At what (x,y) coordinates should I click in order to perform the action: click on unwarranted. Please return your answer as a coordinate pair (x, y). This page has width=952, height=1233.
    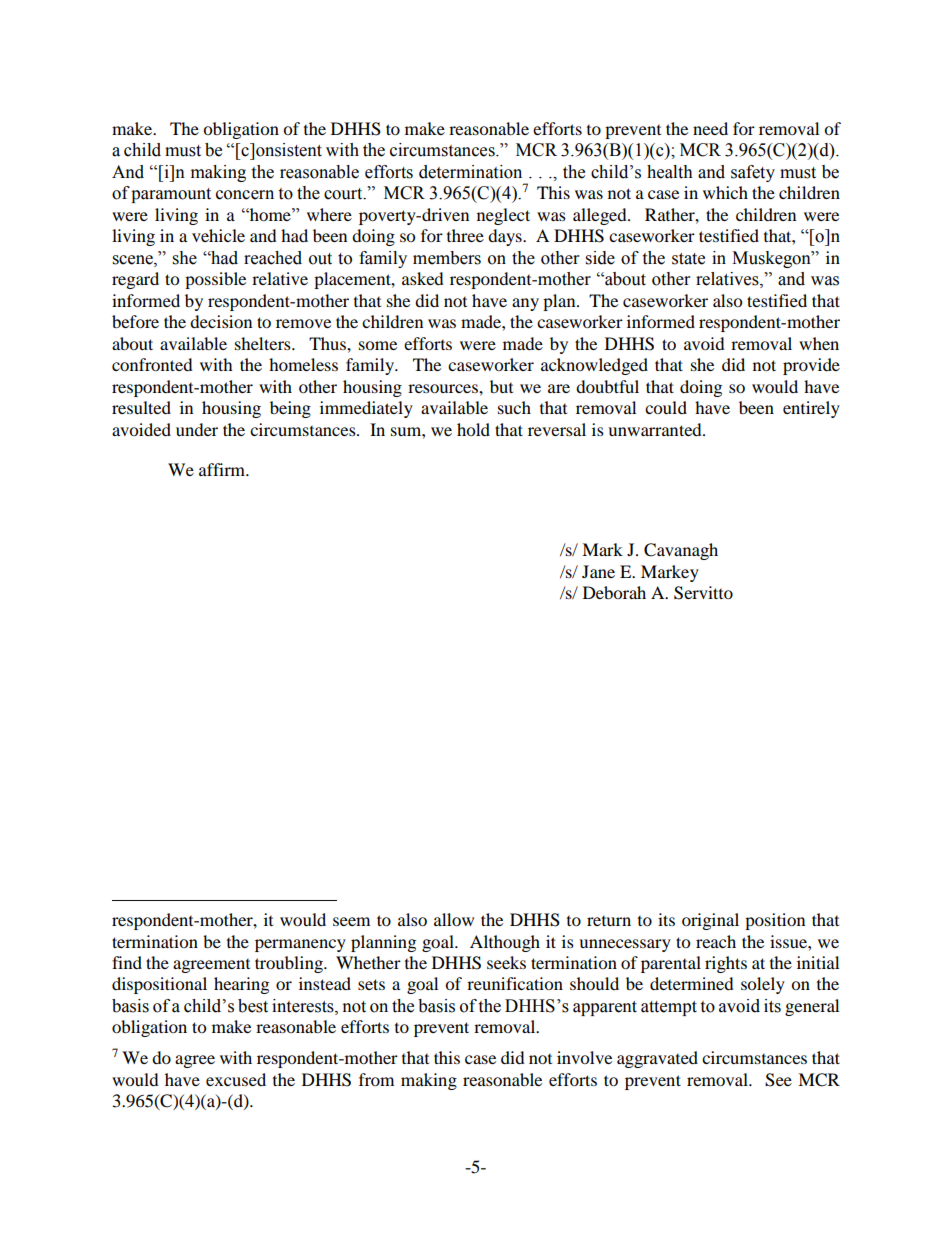
    Looking at the image, I should click on (656, 429).
